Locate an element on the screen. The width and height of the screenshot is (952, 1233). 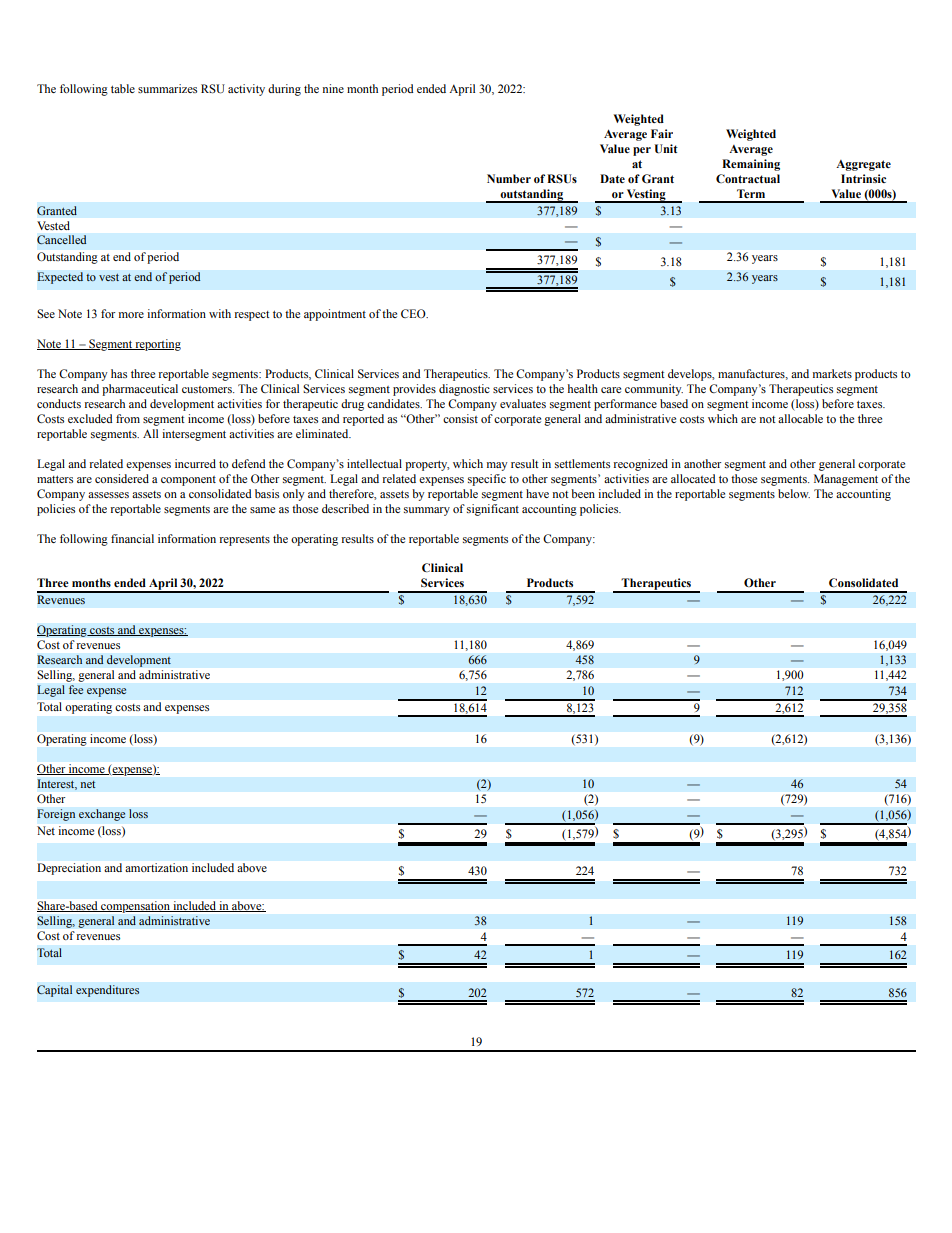
Remaining is located at coordinates (751, 165).
